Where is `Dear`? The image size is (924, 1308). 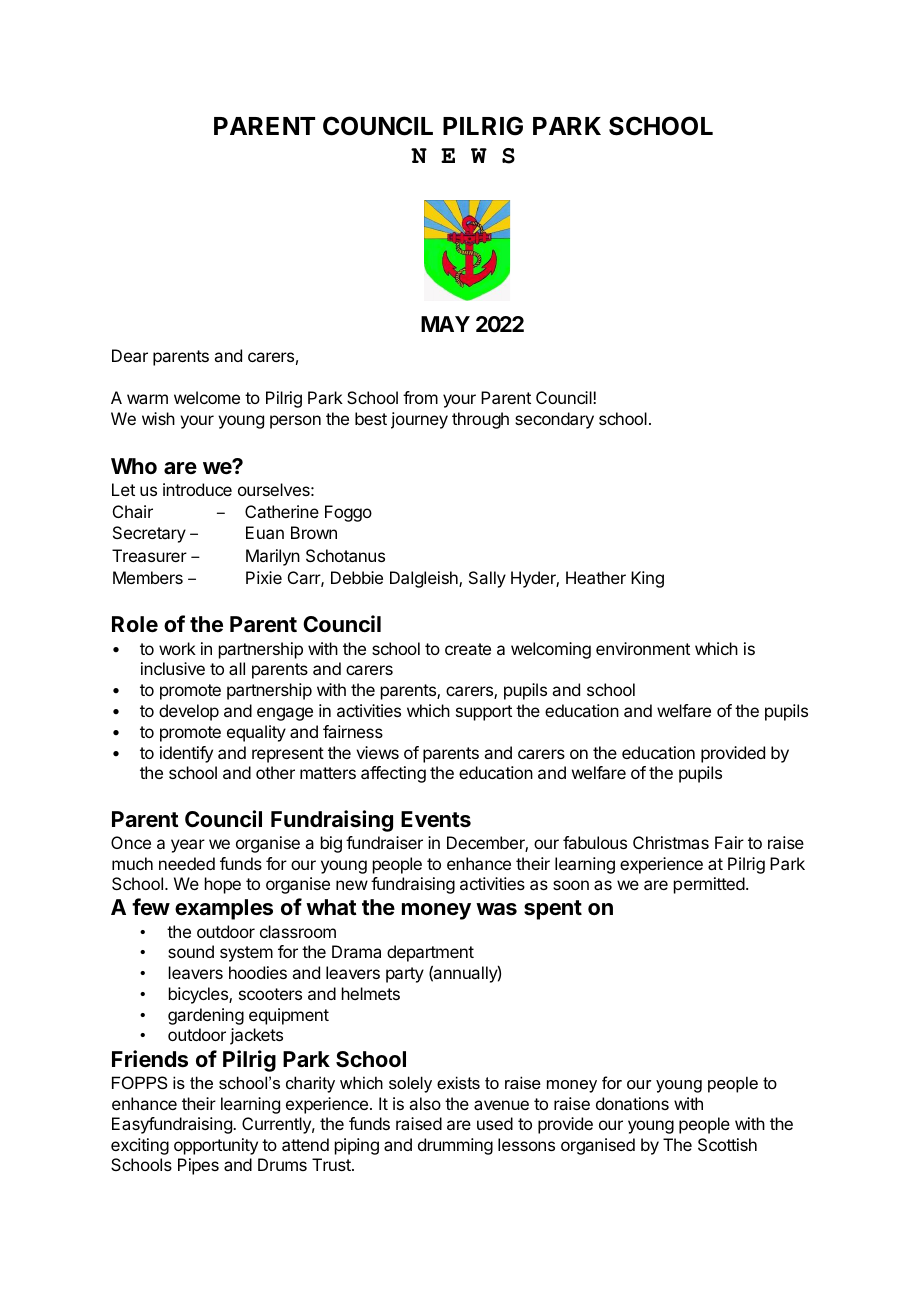 Dear is located at coordinates (130, 355).
